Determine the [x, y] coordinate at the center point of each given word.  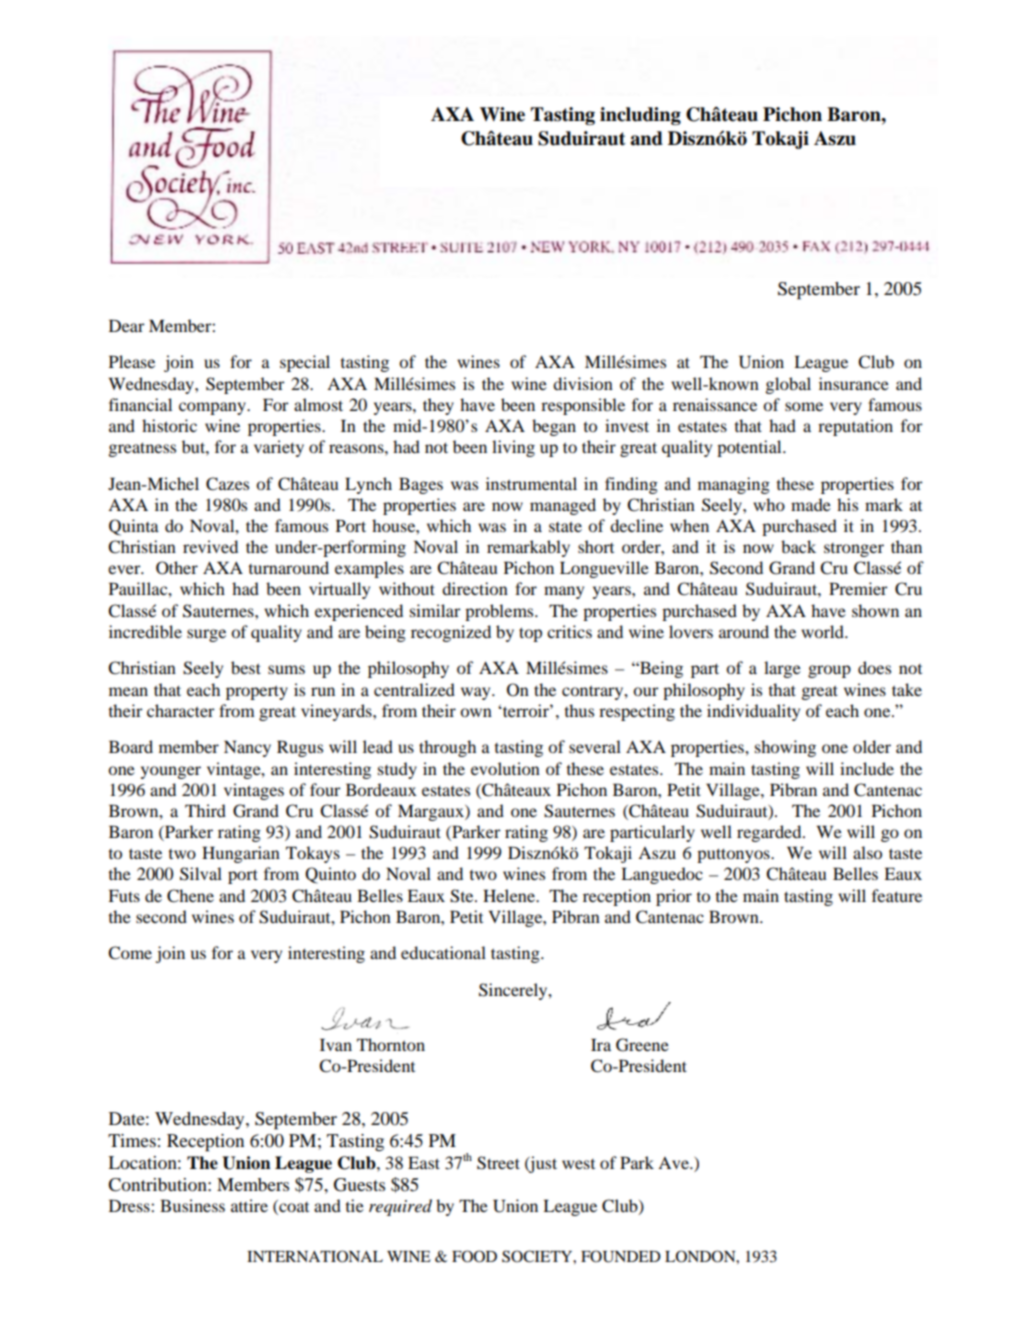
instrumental [531, 483]
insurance [854, 383]
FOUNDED [621, 1256]
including [640, 116]
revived [210, 546]
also [867, 852]
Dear [127, 325]
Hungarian [241, 854]
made [811, 504]
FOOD [474, 1256]
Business [192, 1205]
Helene [510, 895]
